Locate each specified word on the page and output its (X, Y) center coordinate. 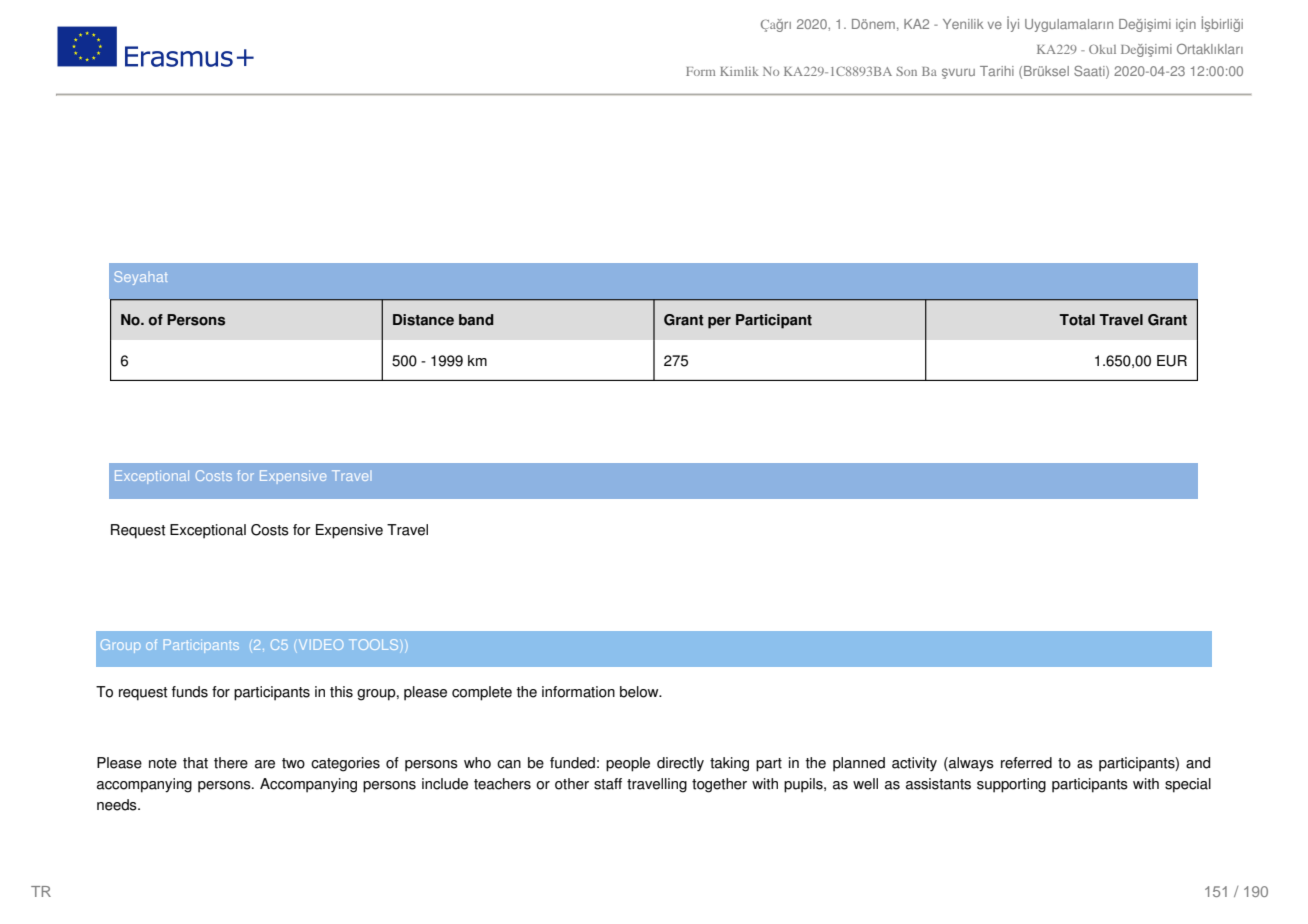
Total (1077, 320)
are (265, 764)
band (476, 320)
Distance (423, 320)
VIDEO (321, 644)
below (640, 692)
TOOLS (373, 644)
